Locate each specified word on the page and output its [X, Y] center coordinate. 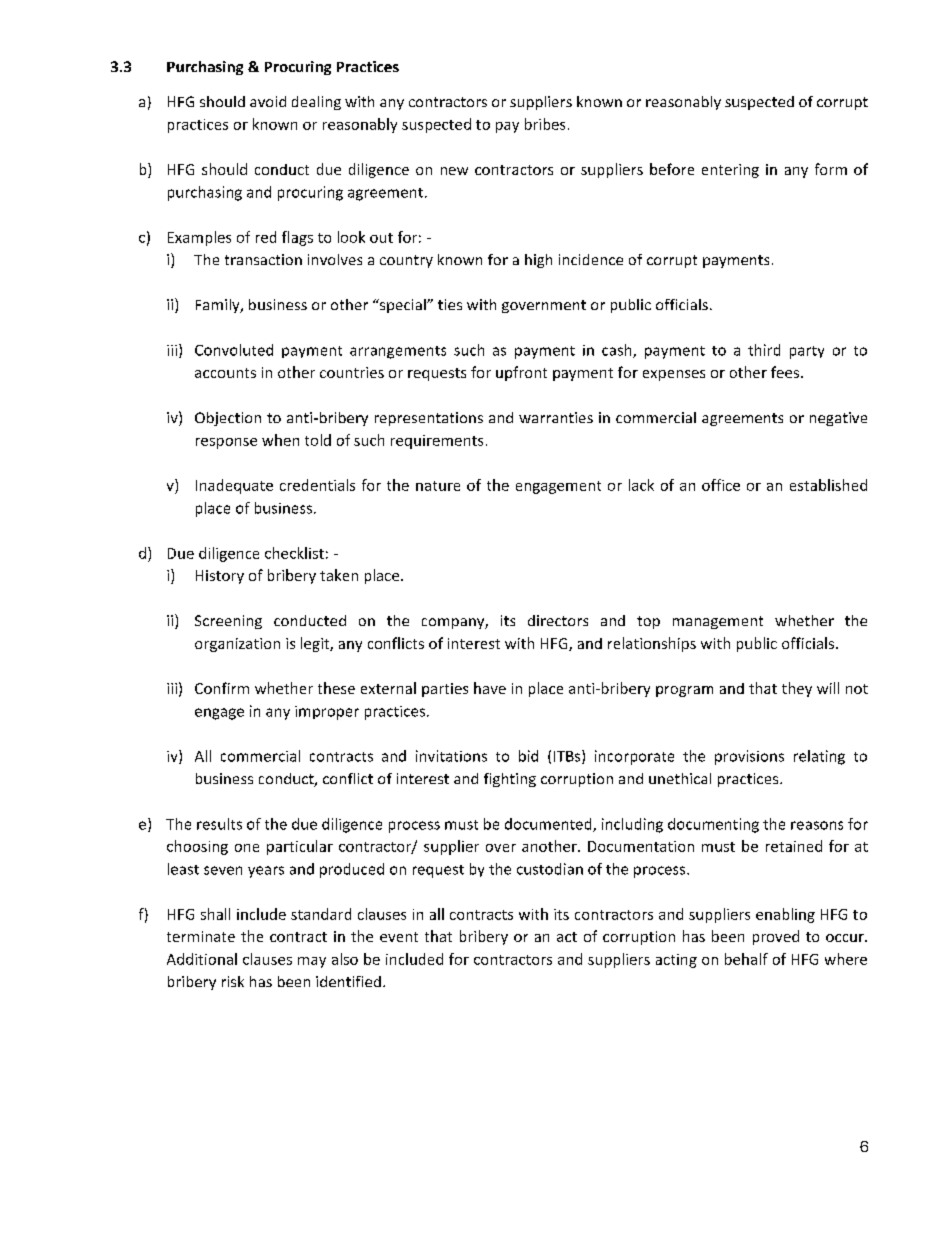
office [721, 485]
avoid [268, 101]
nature [438, 486]
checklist [294, 553]
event [399, 937]
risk [233, 981]
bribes [545, 124]
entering [730, 171]
